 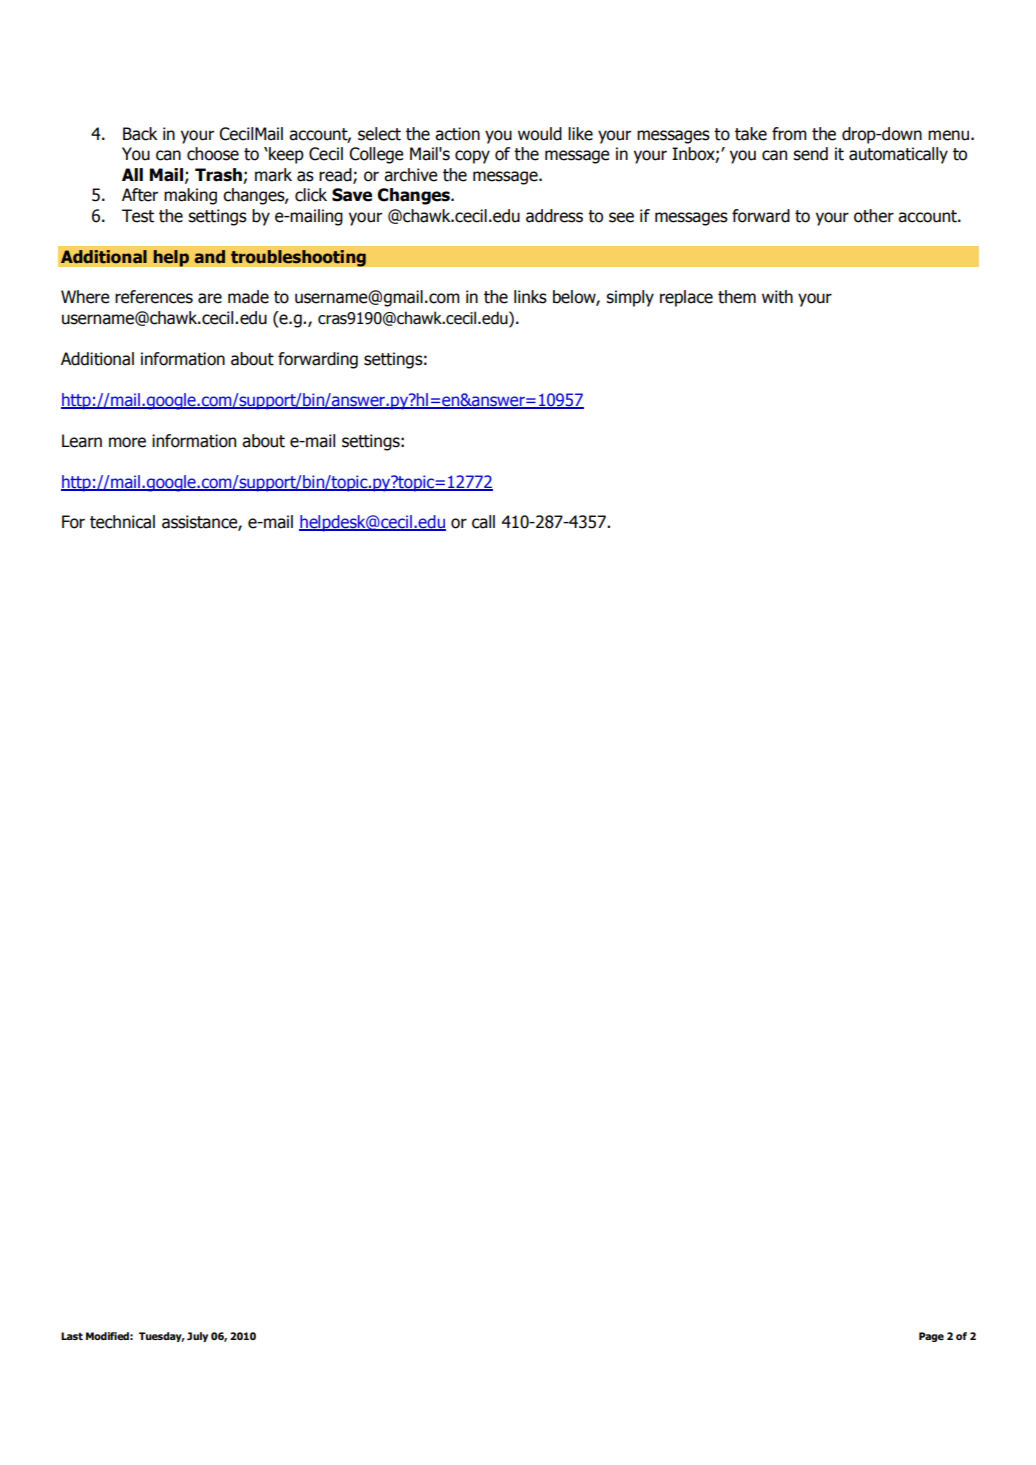 What do you see at coordinates (931, 1337) in the screenshot?
I see `Page` at bounding box center [931, 1337].
